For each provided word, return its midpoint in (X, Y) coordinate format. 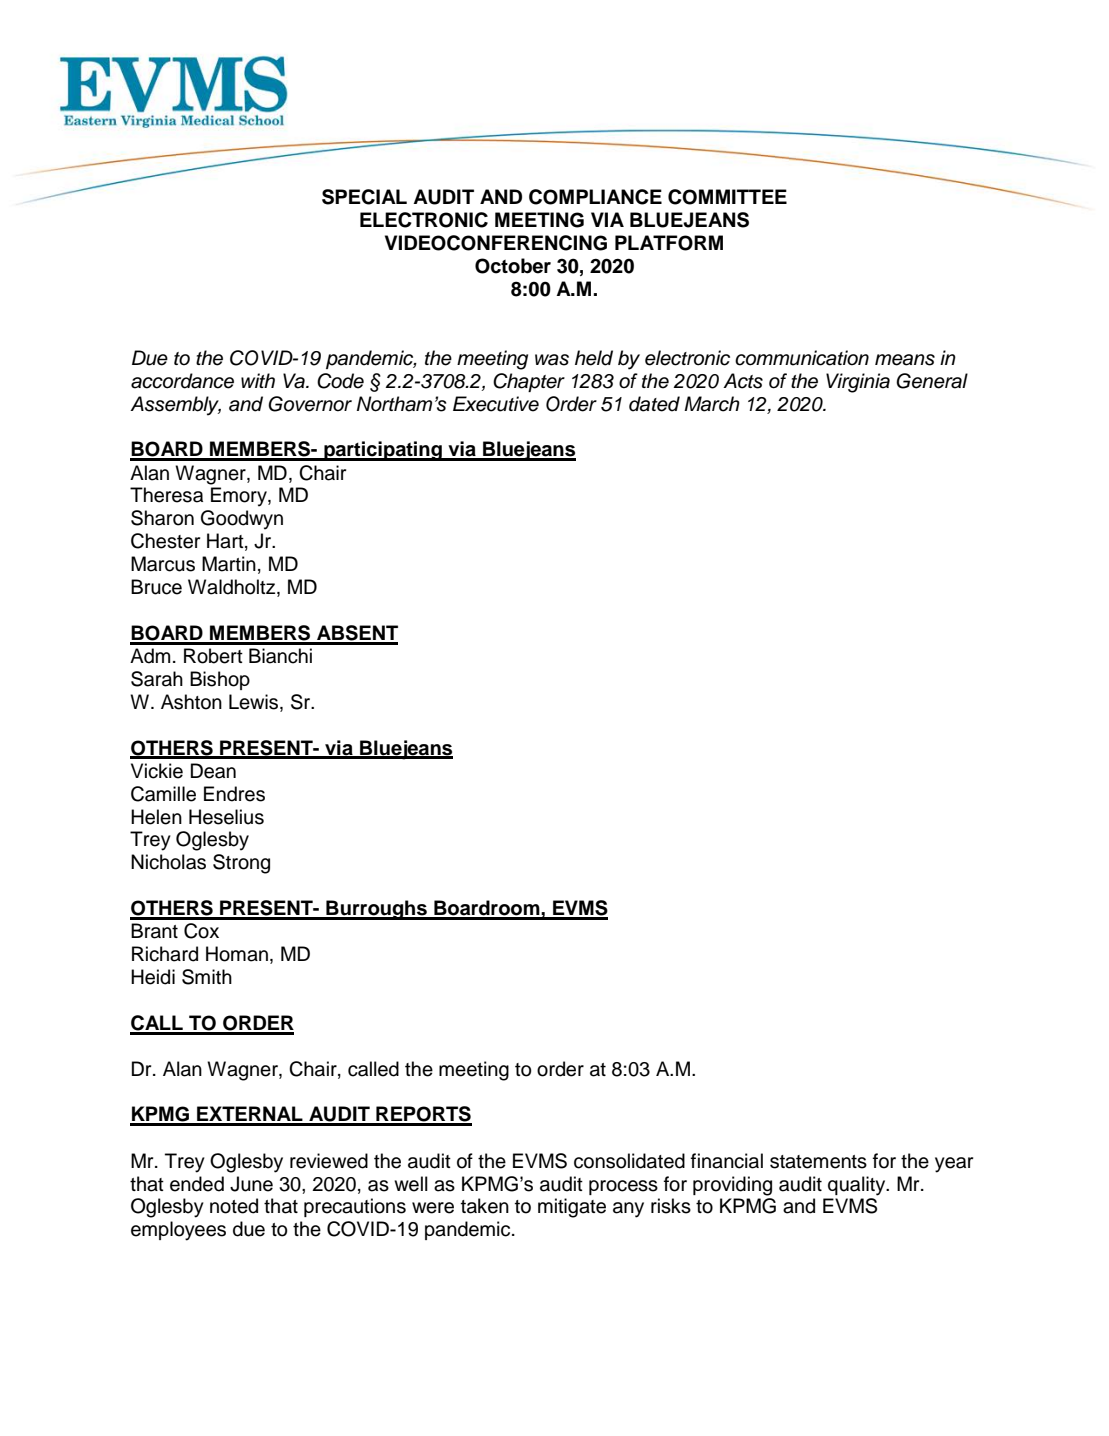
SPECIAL (364, 197)
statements (818, 1162)
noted (234, 1206)
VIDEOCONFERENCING (496, 243)
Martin (229, 564)
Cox (201, 931)
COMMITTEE (727, 197)
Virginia (858, 383)
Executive (496, 404)
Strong (241, 864)
